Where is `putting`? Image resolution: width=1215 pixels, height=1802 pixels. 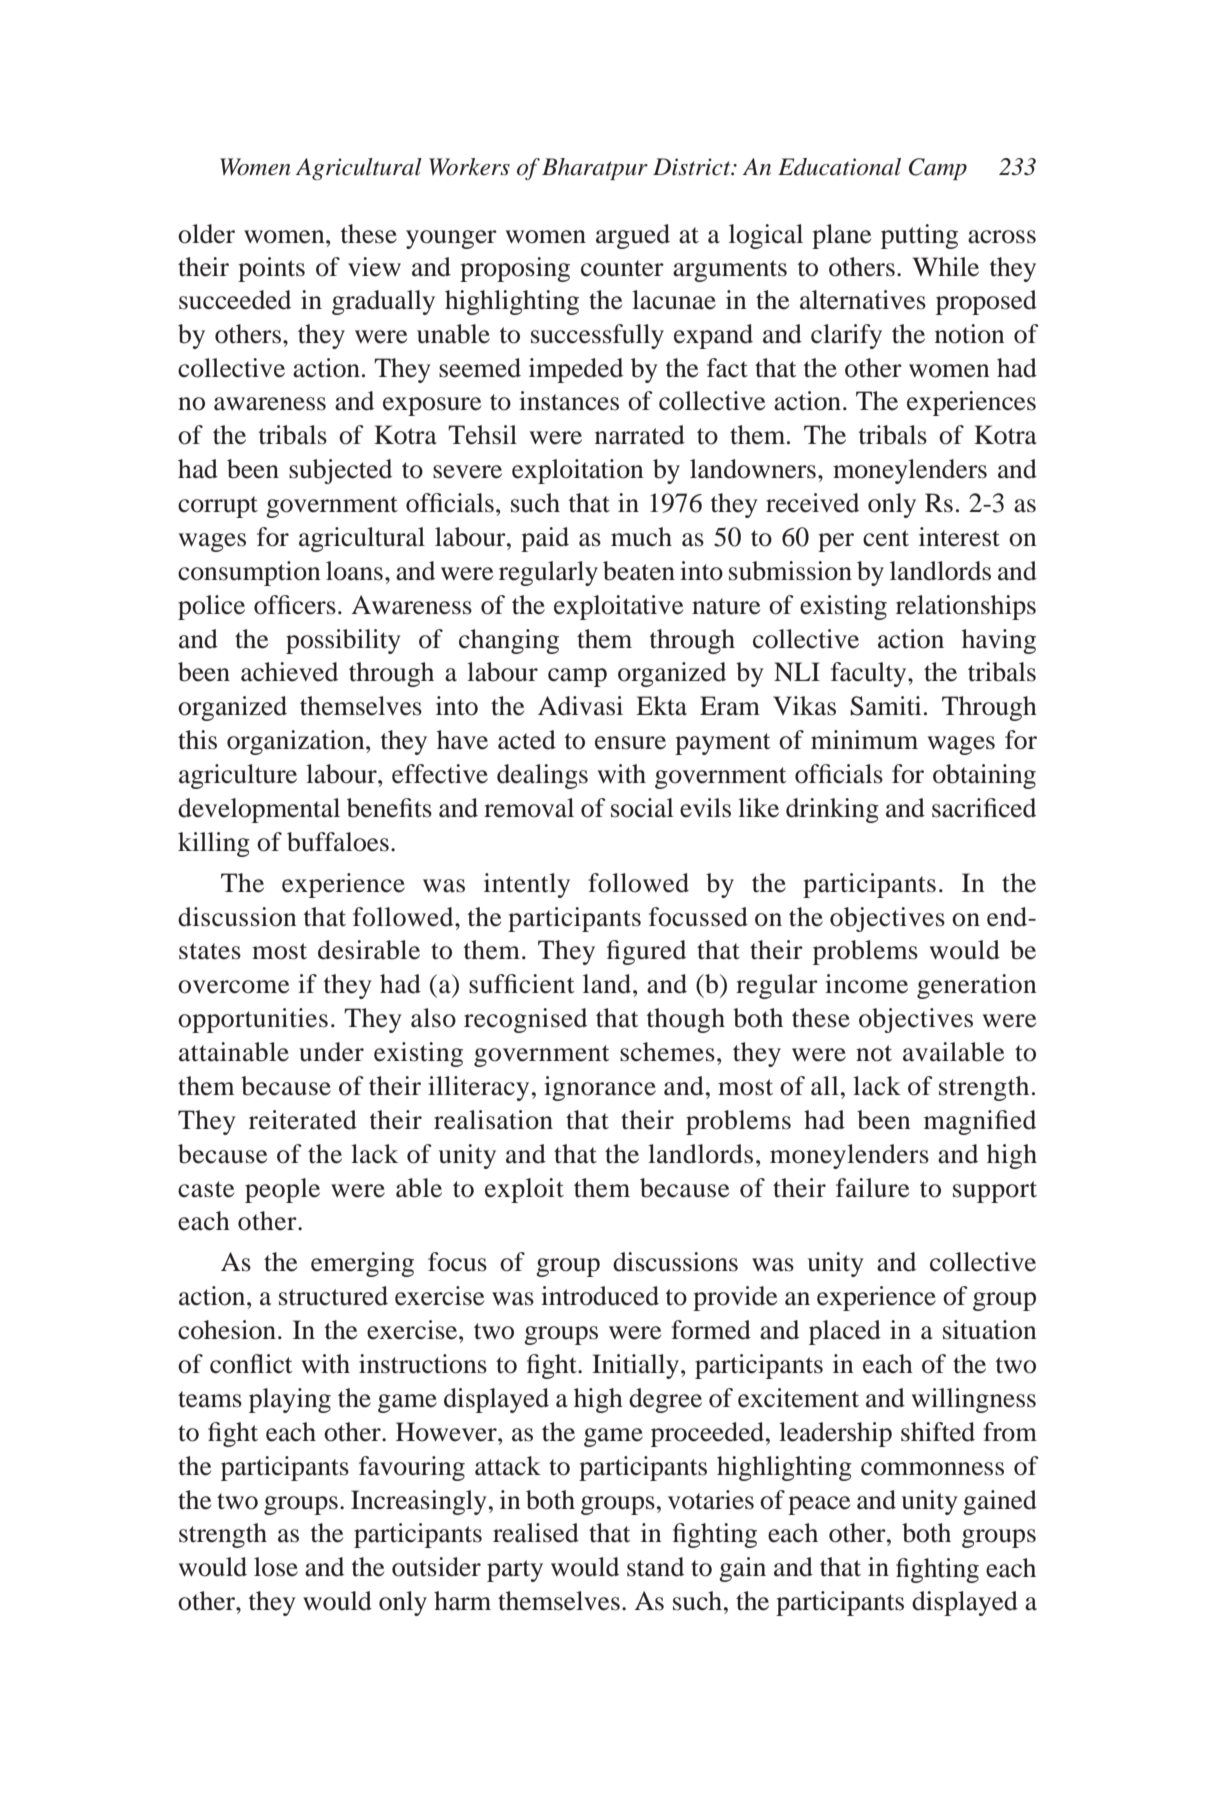
putting is located at coordinates (919, 236).
